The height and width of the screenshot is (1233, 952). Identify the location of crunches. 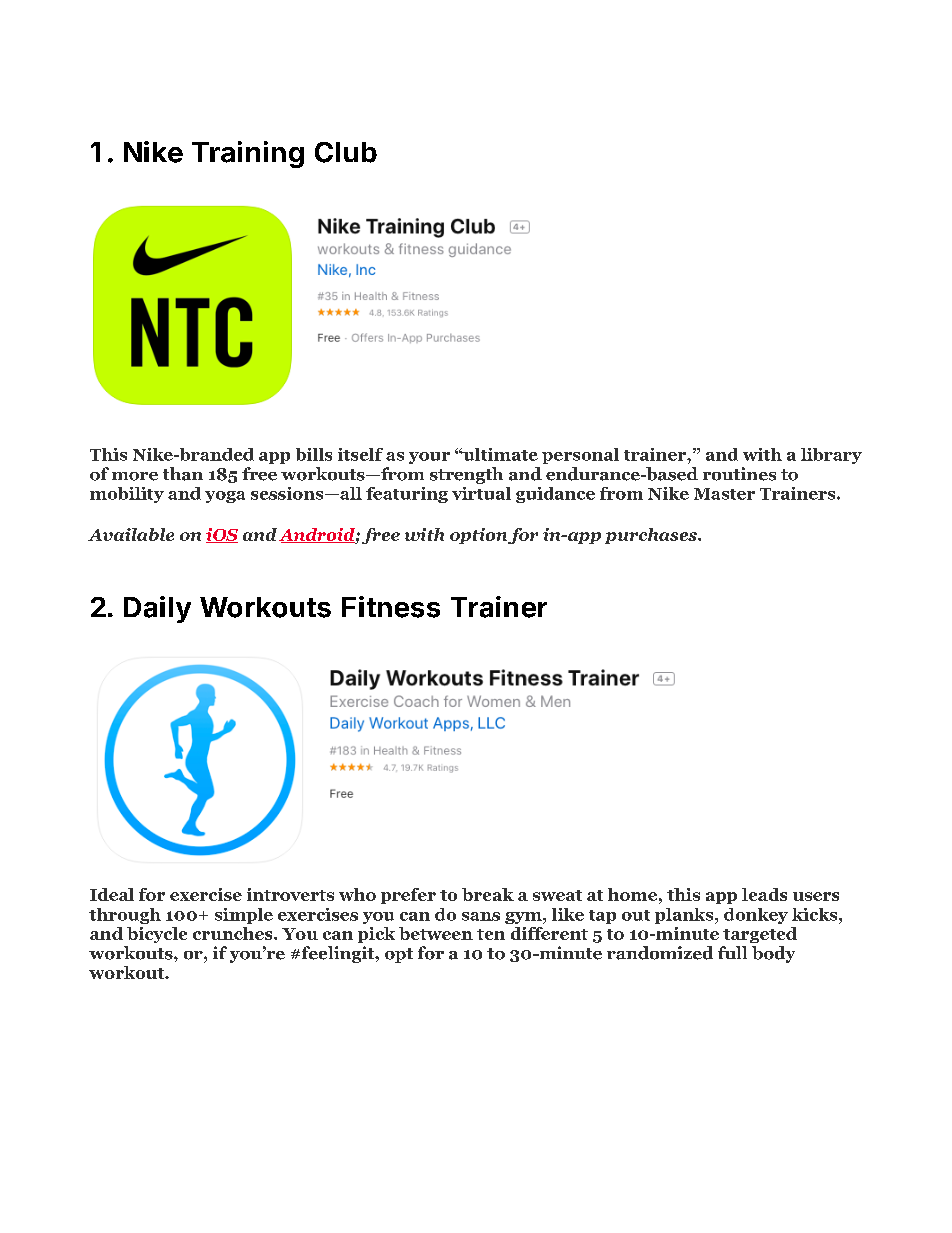
(234, 933).
